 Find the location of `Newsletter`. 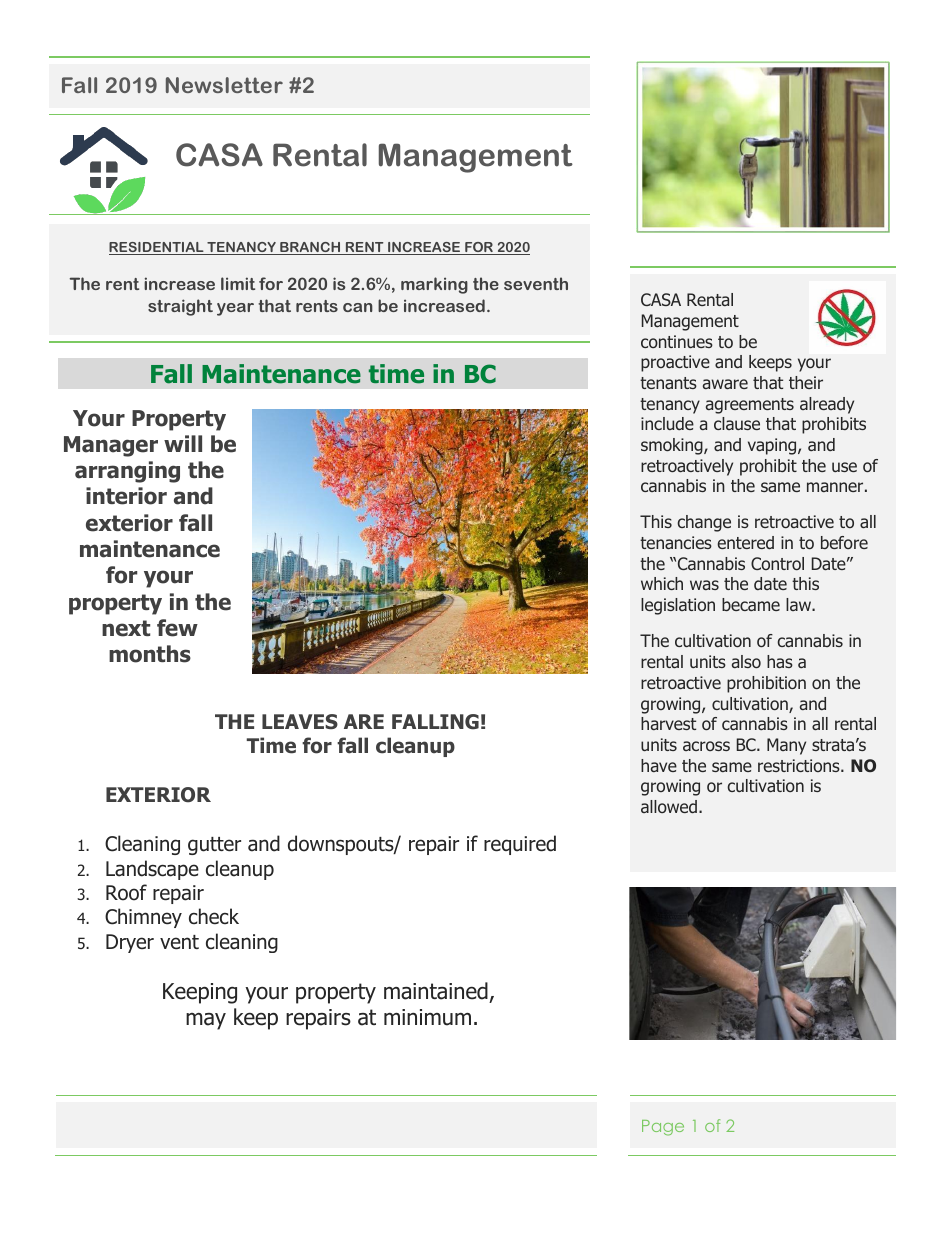

Newsletter is located at coordinates (224, 85).
